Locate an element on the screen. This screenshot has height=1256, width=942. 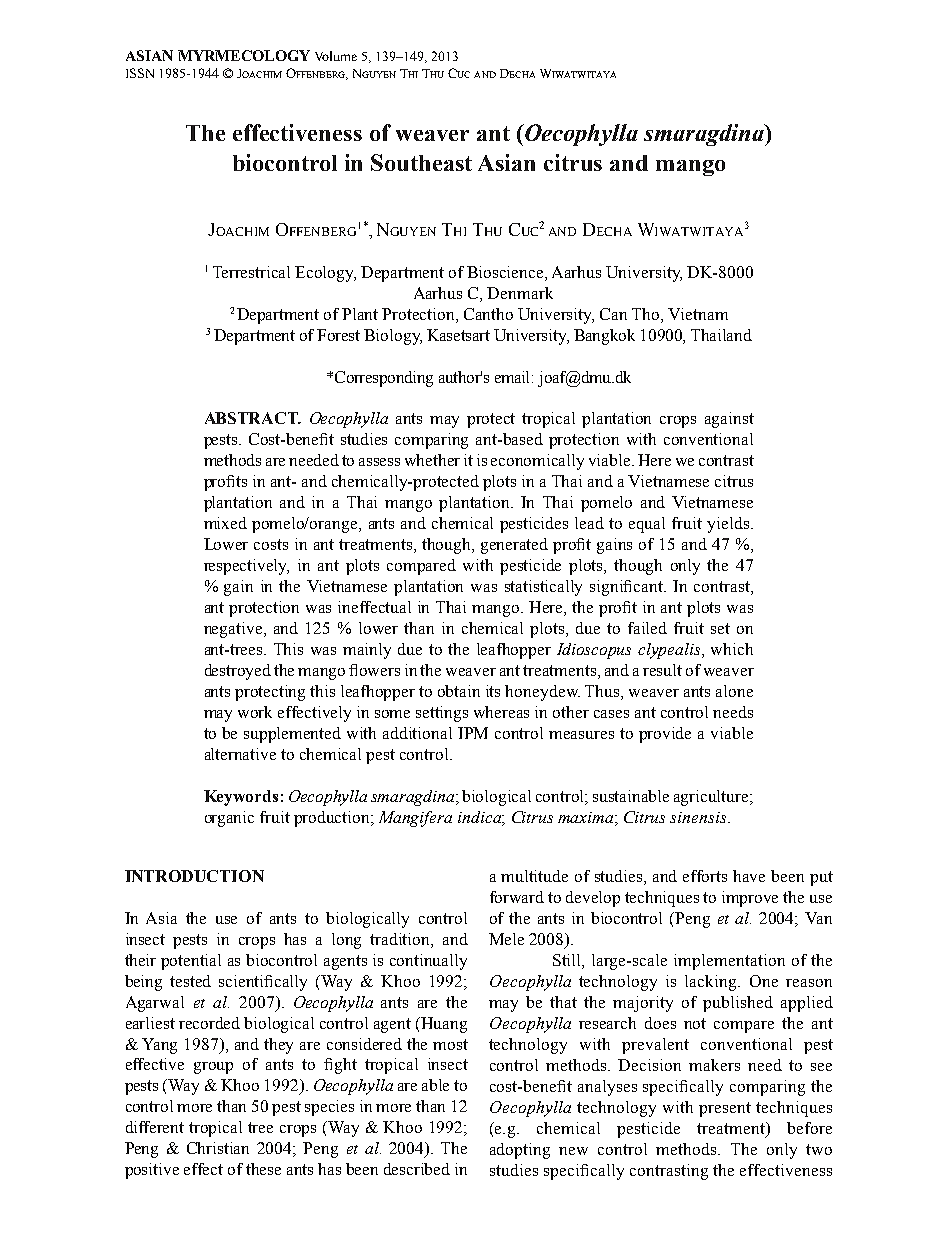
Southeast is located at coordinates (421, 162).
